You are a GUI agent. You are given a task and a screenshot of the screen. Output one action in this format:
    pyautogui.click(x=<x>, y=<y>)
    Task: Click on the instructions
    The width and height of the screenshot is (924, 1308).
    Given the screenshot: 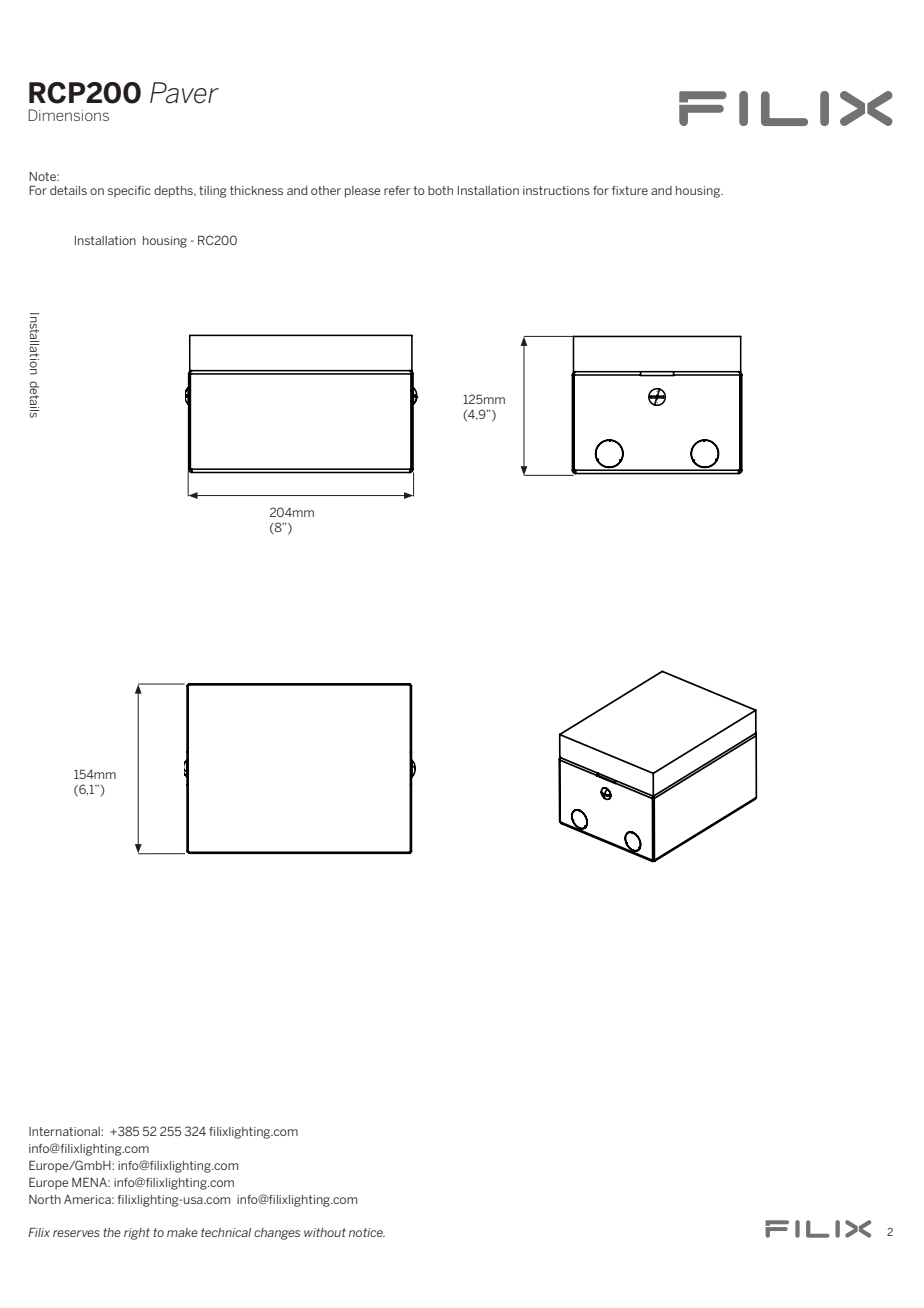 What is the action you would take?
    pyautogui.click(x=556, y=190)
